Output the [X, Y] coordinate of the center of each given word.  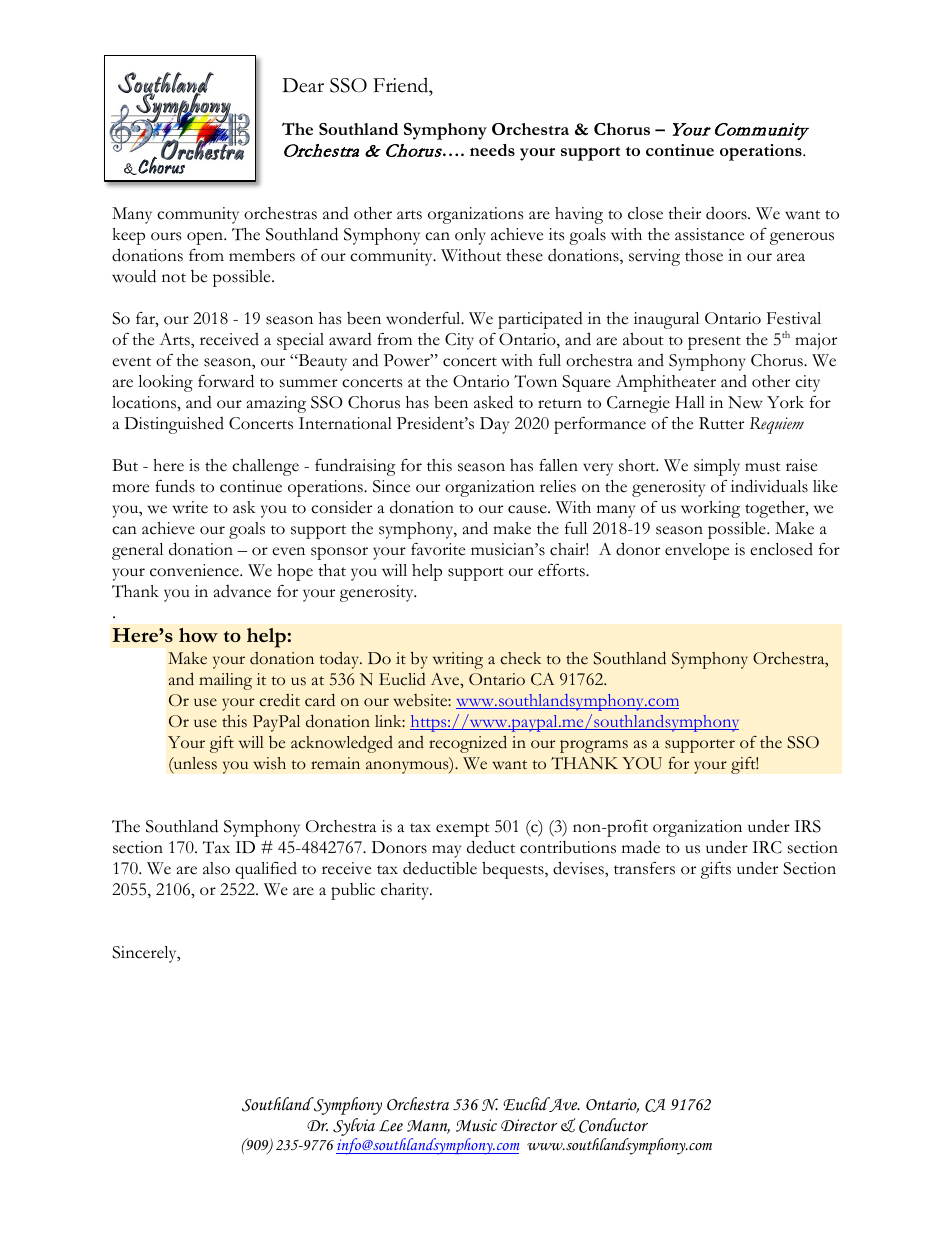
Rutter [721, 423]
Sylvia [354, 1127]
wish [269, 763]
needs [492, 150]
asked [493, 402]
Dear [303, 85]
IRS [807, 826]
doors [727, 213]
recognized [468, 744]
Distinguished [174, 425]
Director [529, 1125]
